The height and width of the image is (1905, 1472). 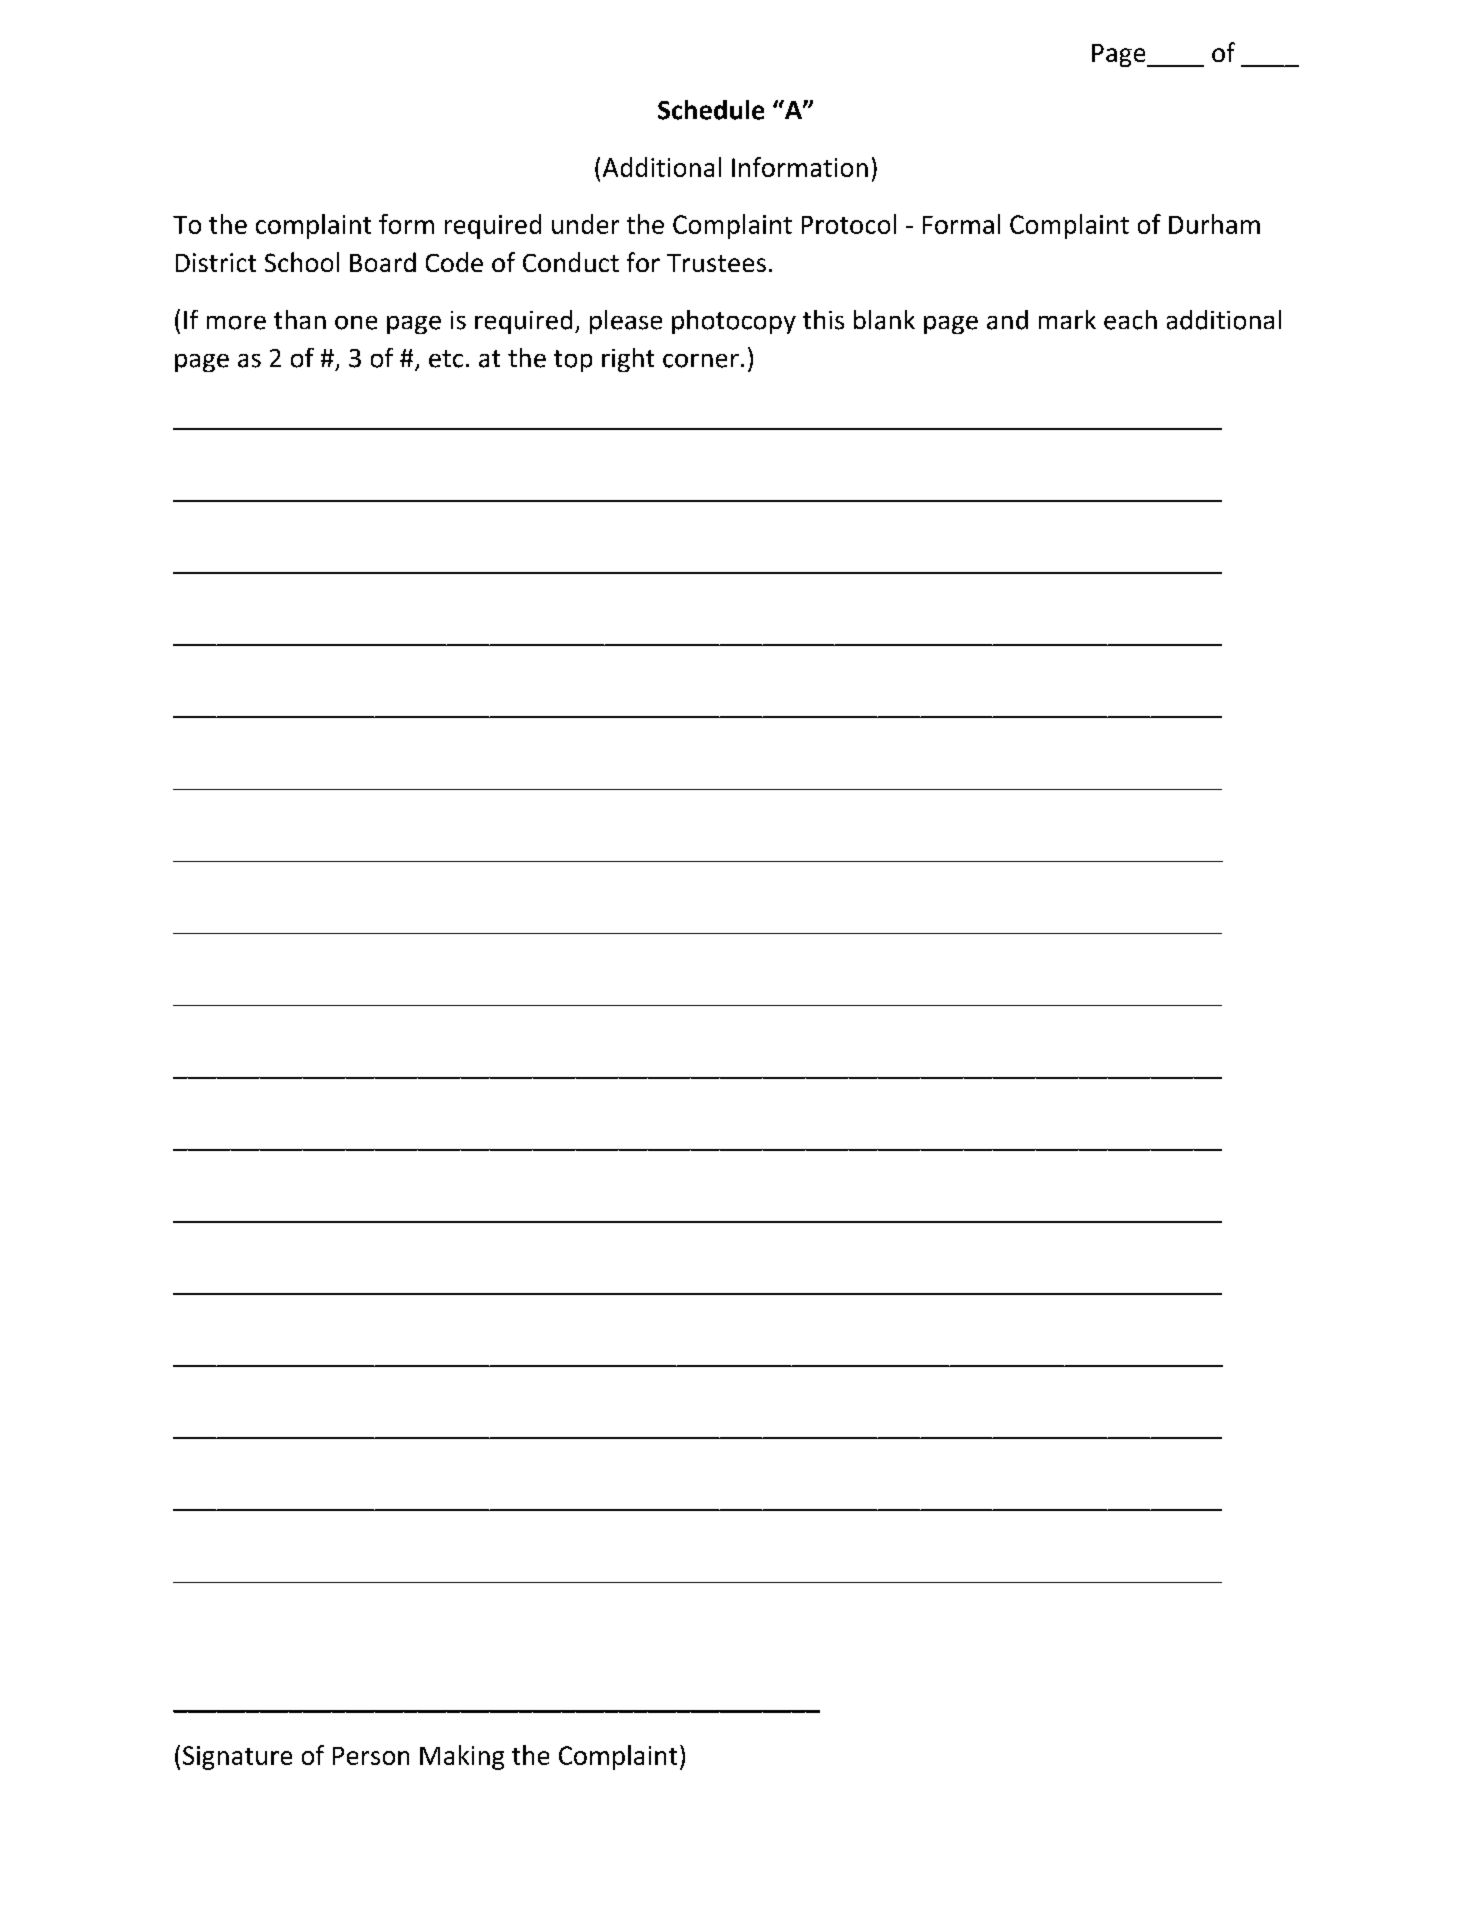 I want to click on each, so click(x=1130, y=320).
